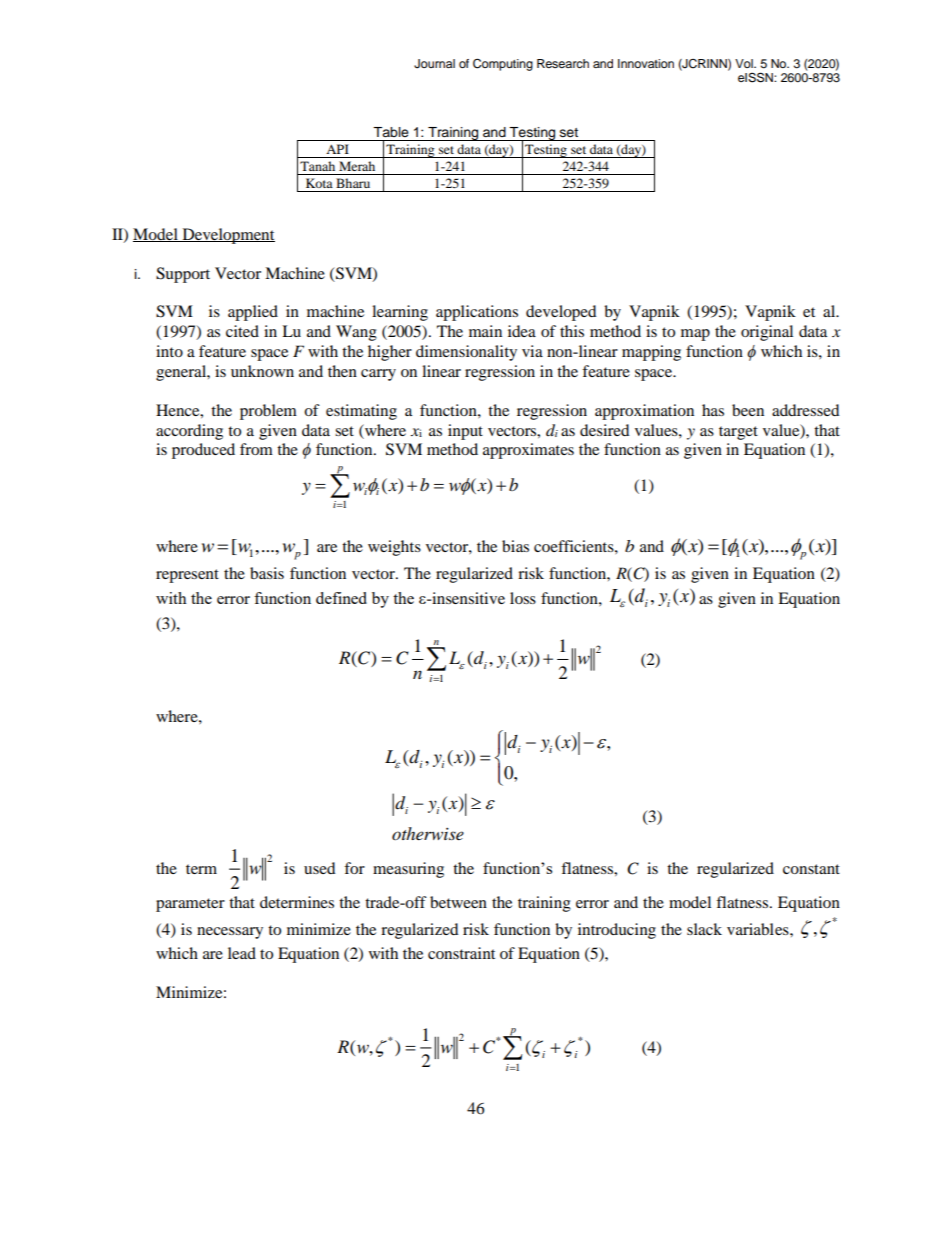  Describe the element at coordinates (748, 410) in the screenshot. I see `been` at that location.
